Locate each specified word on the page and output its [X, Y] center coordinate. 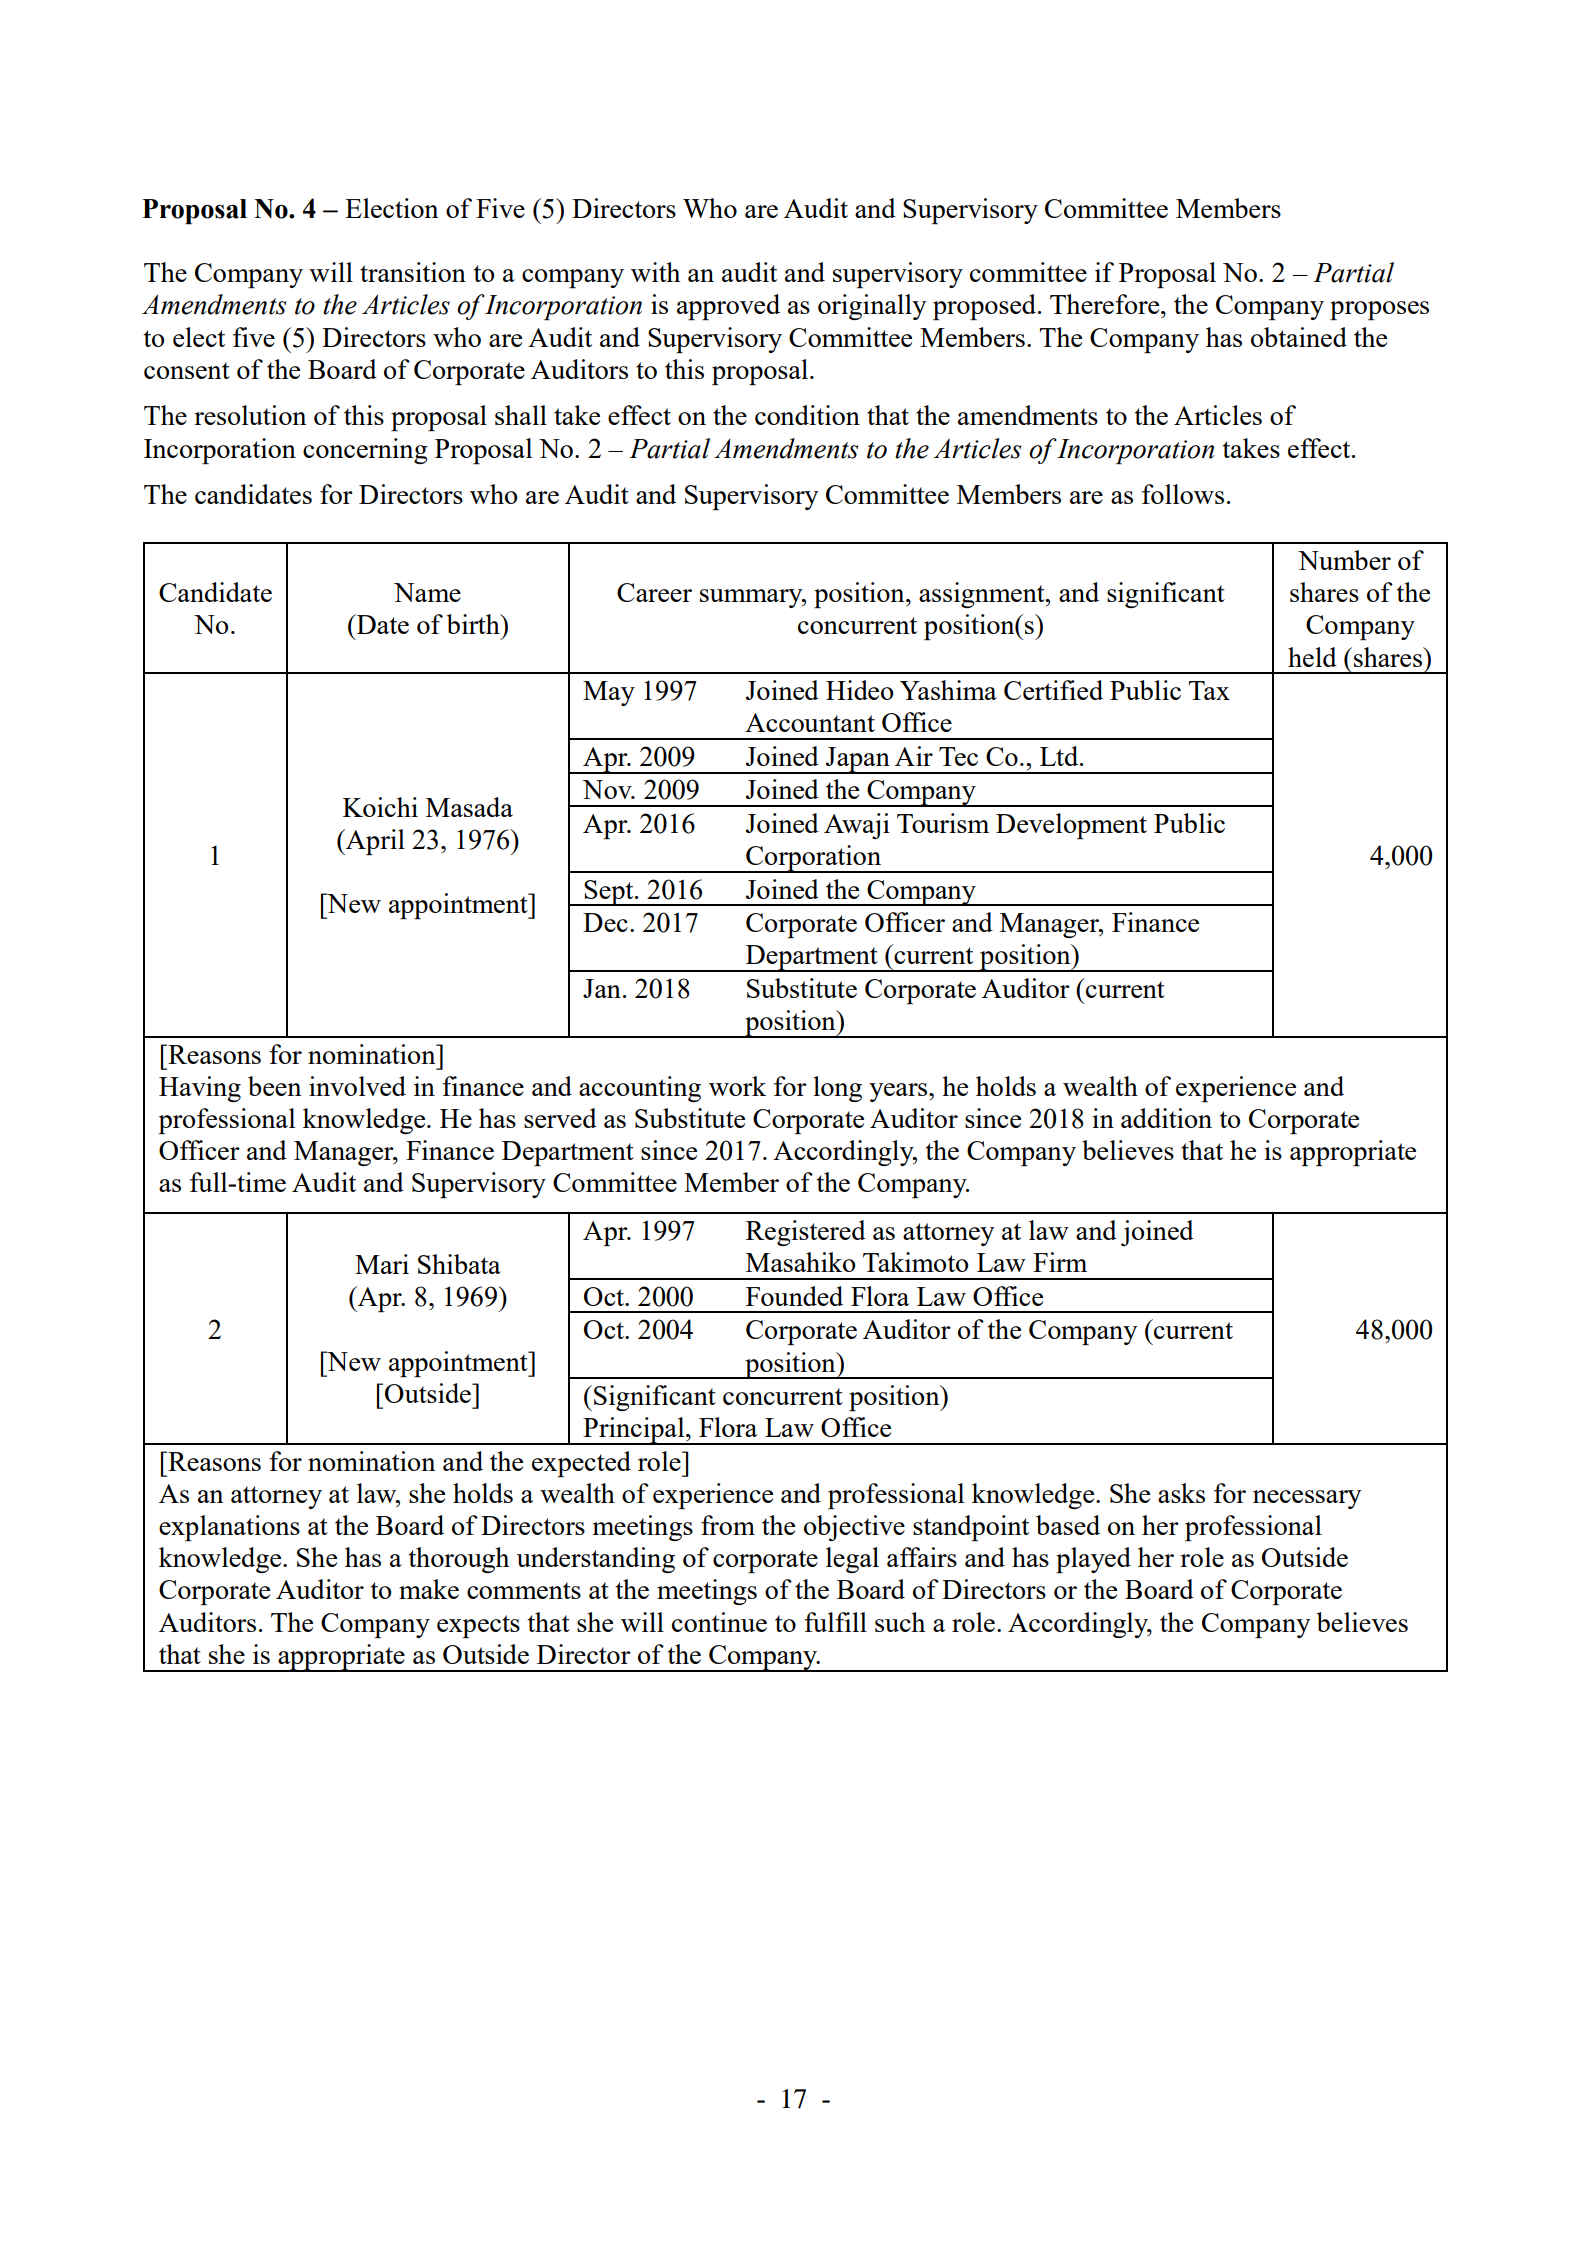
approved [728, 307]
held [1312, 657]
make [429, 1589]
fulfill [835, 1622]
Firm [1060, 1262]
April [374, 842]
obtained [1299, 337]
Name [427, 592]
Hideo [860, 690]
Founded [794, 1296]
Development [1071, 826]
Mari [382, 1264]
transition [413, 272]
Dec [605, 922]
